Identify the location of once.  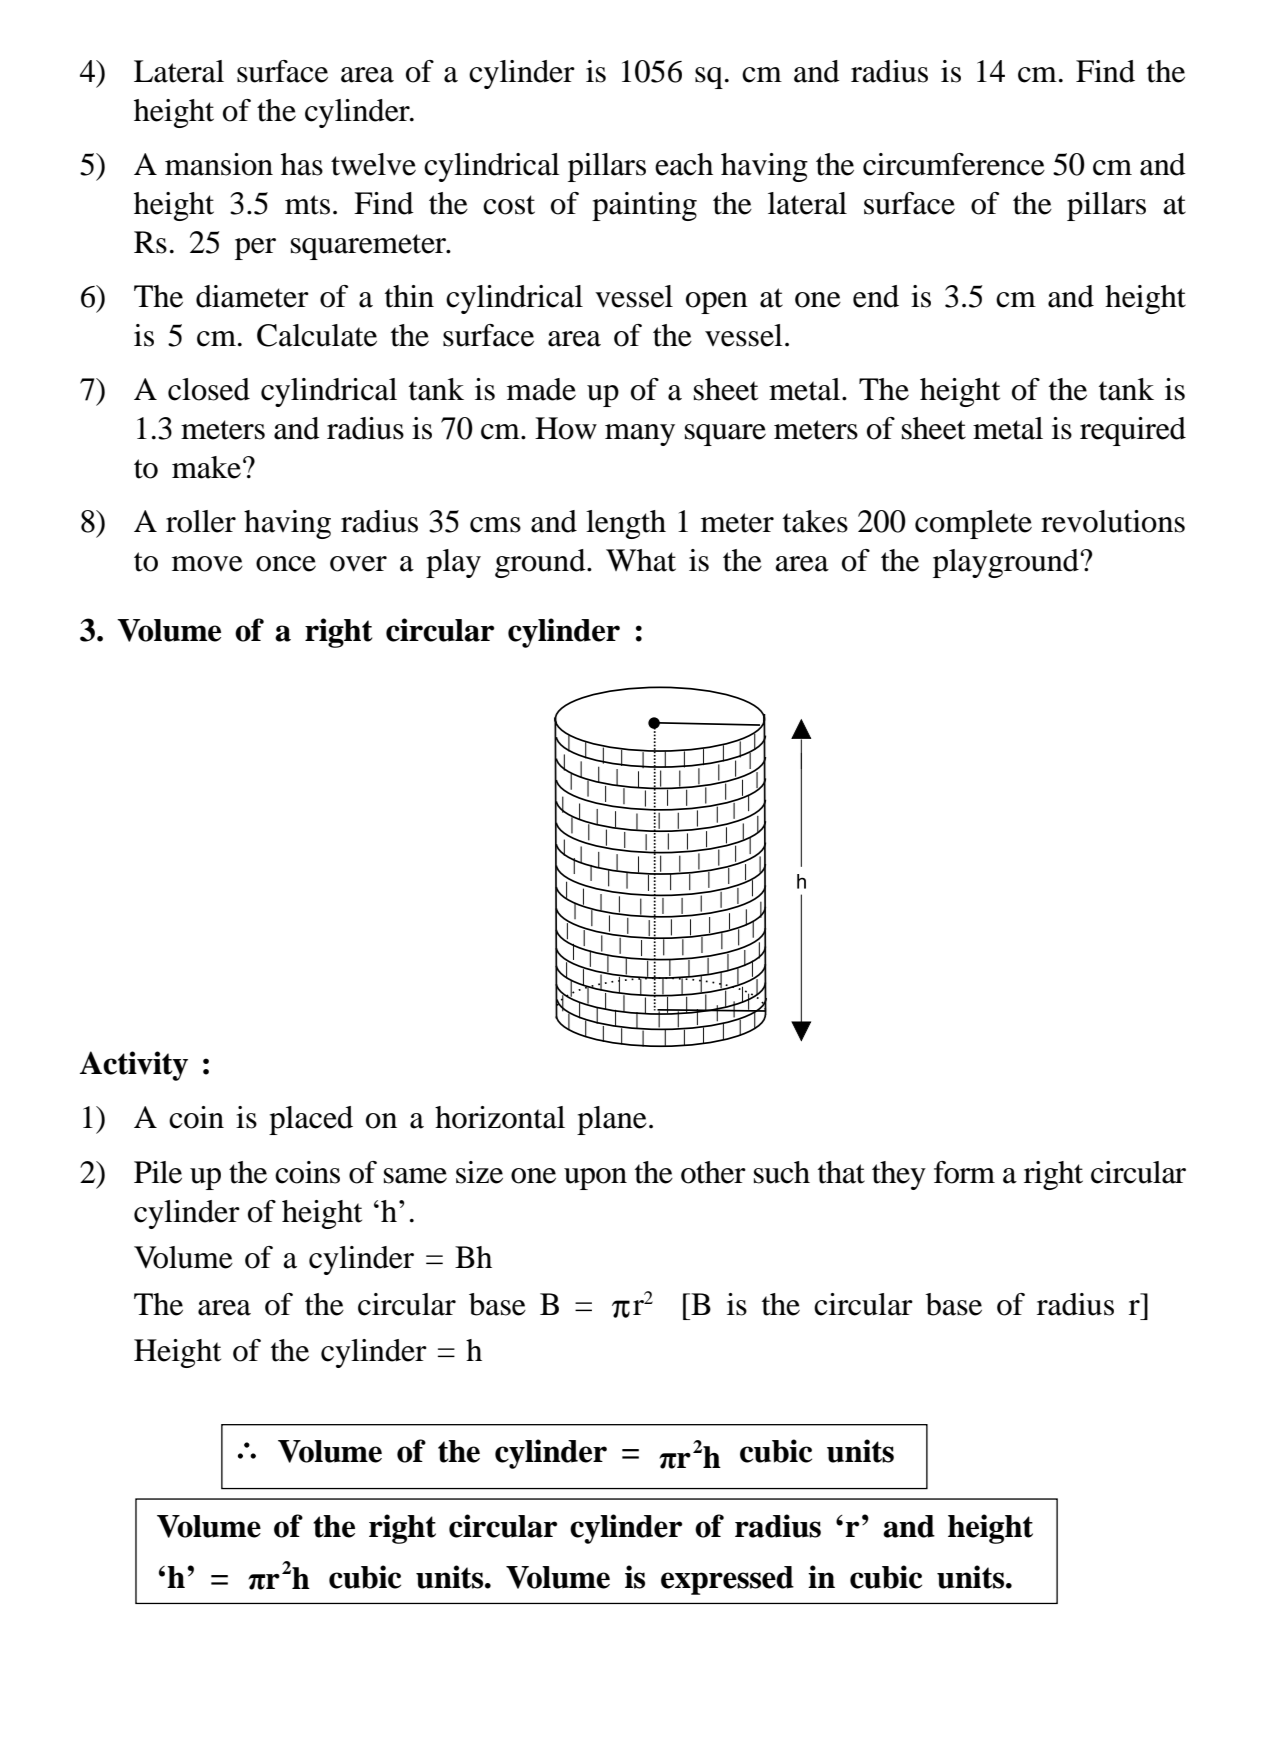
(286, 564).
